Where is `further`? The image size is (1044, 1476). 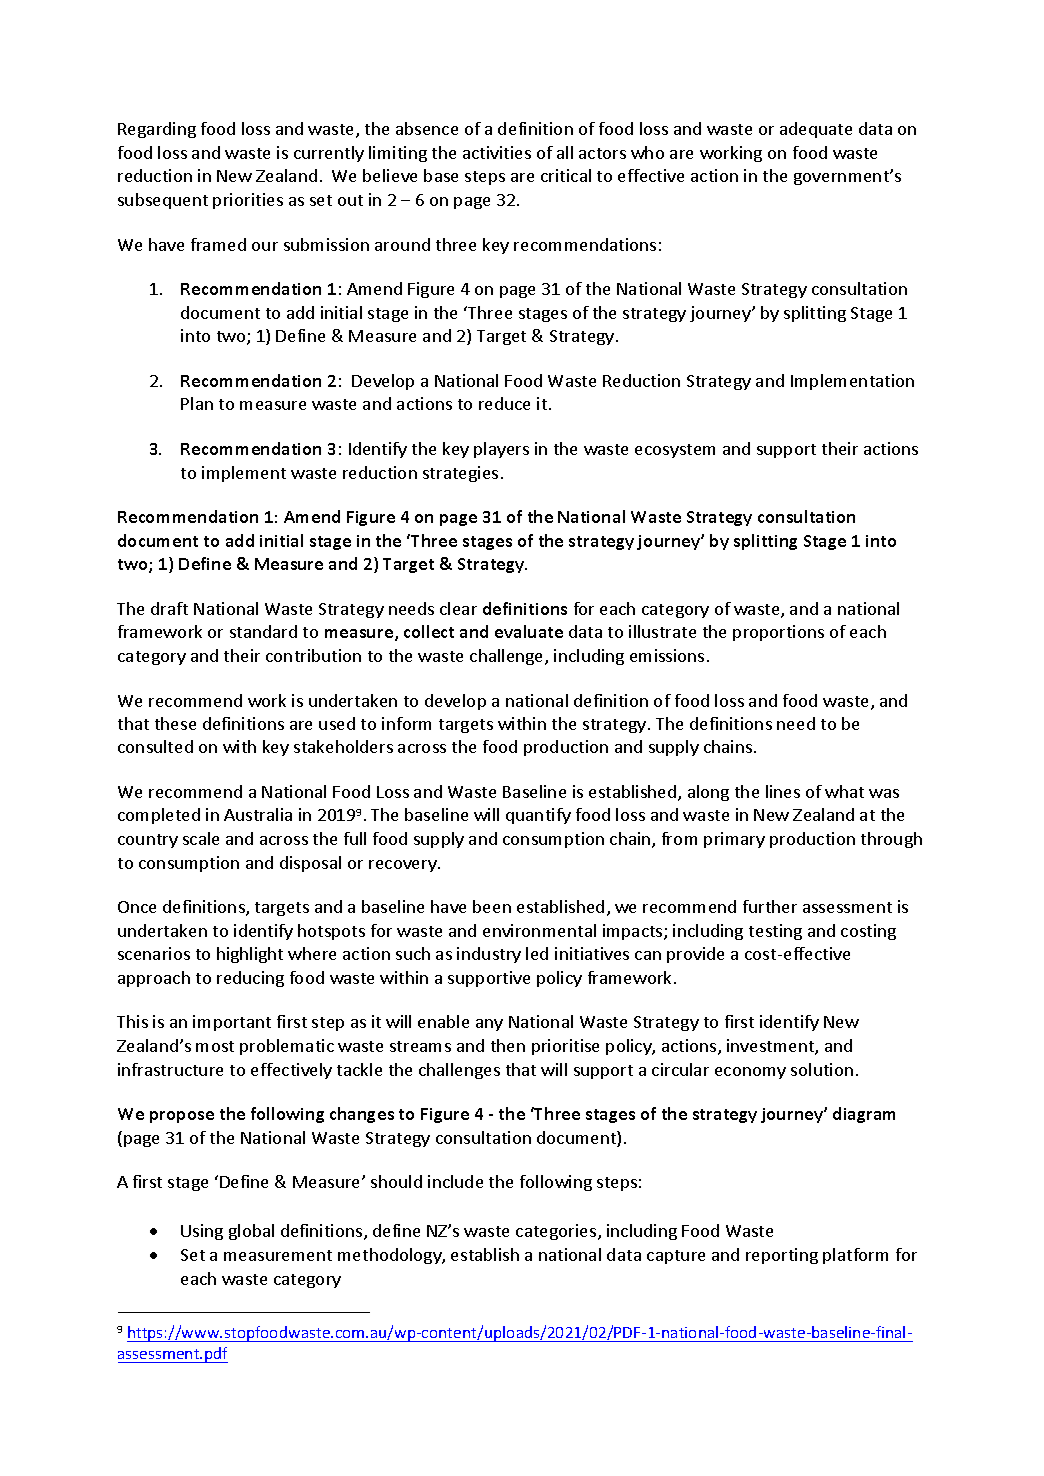
further is located at coordinates (770, 906).
